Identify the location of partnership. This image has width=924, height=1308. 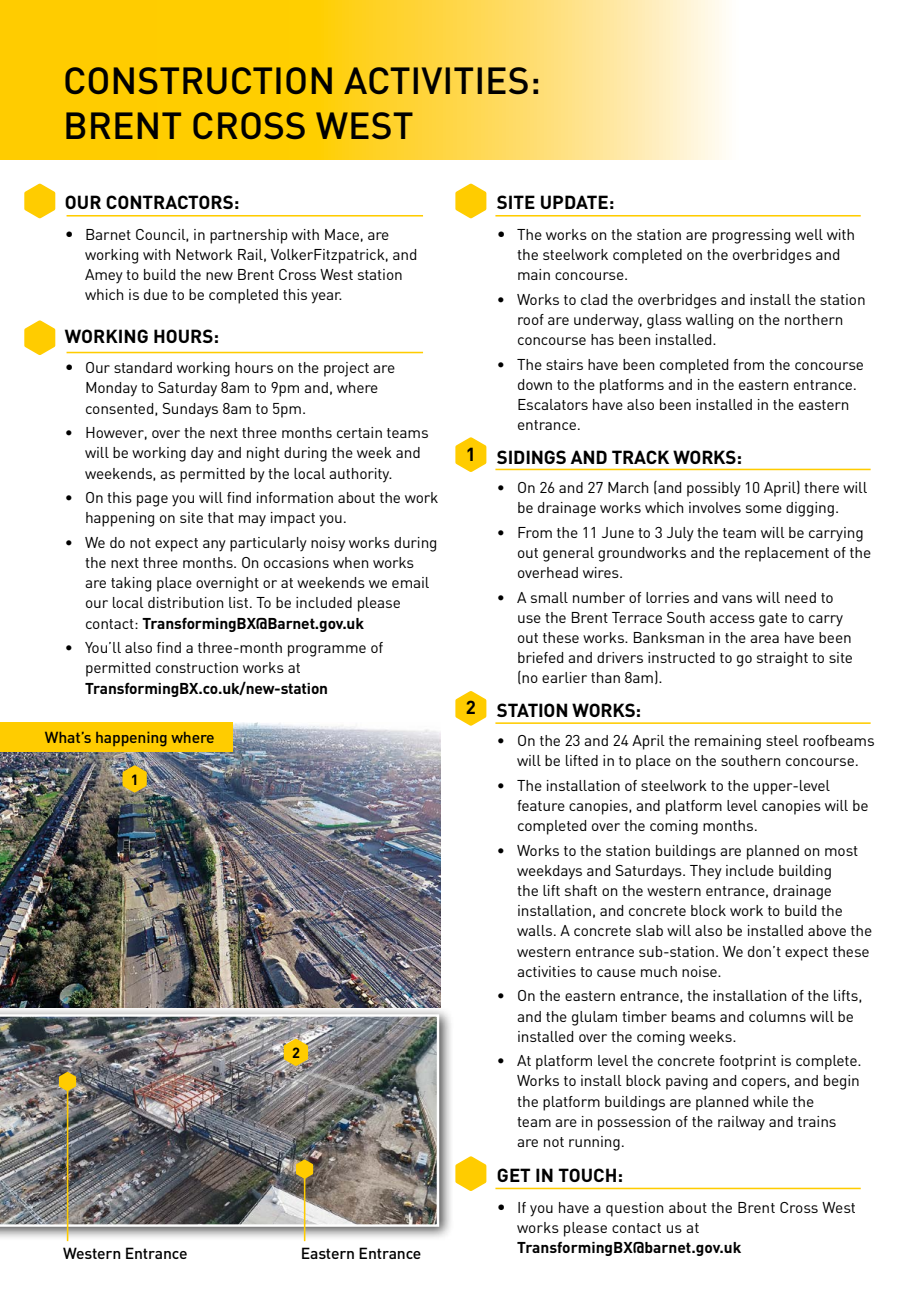
(249, 236).
